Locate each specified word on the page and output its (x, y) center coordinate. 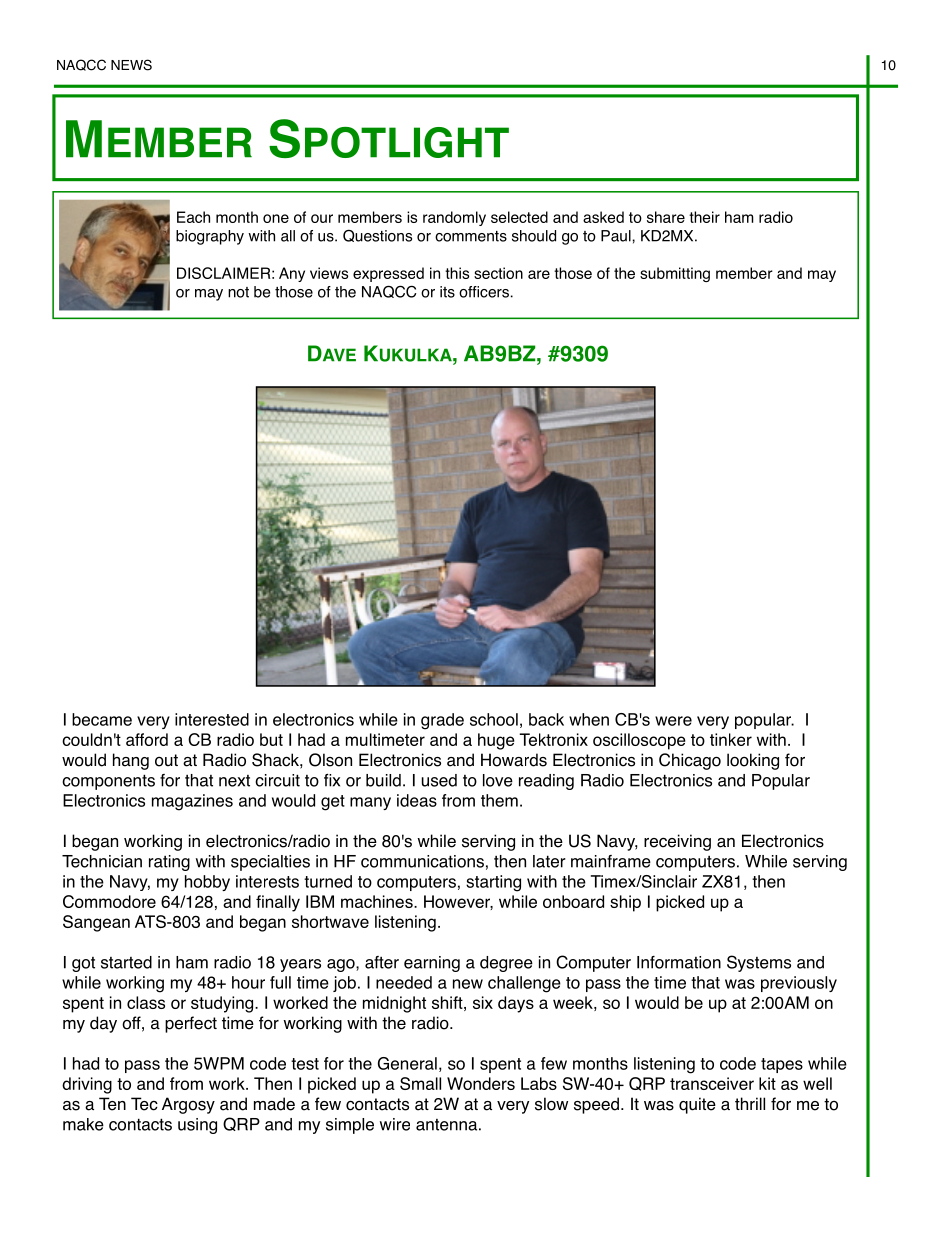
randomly (454, 218)
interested (212, 719)
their (704, 217)
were (673, 721)
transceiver (712, 1083)
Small (420, 1083)
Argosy (188, 1105)
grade (442, 721)
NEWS (131, 65)
